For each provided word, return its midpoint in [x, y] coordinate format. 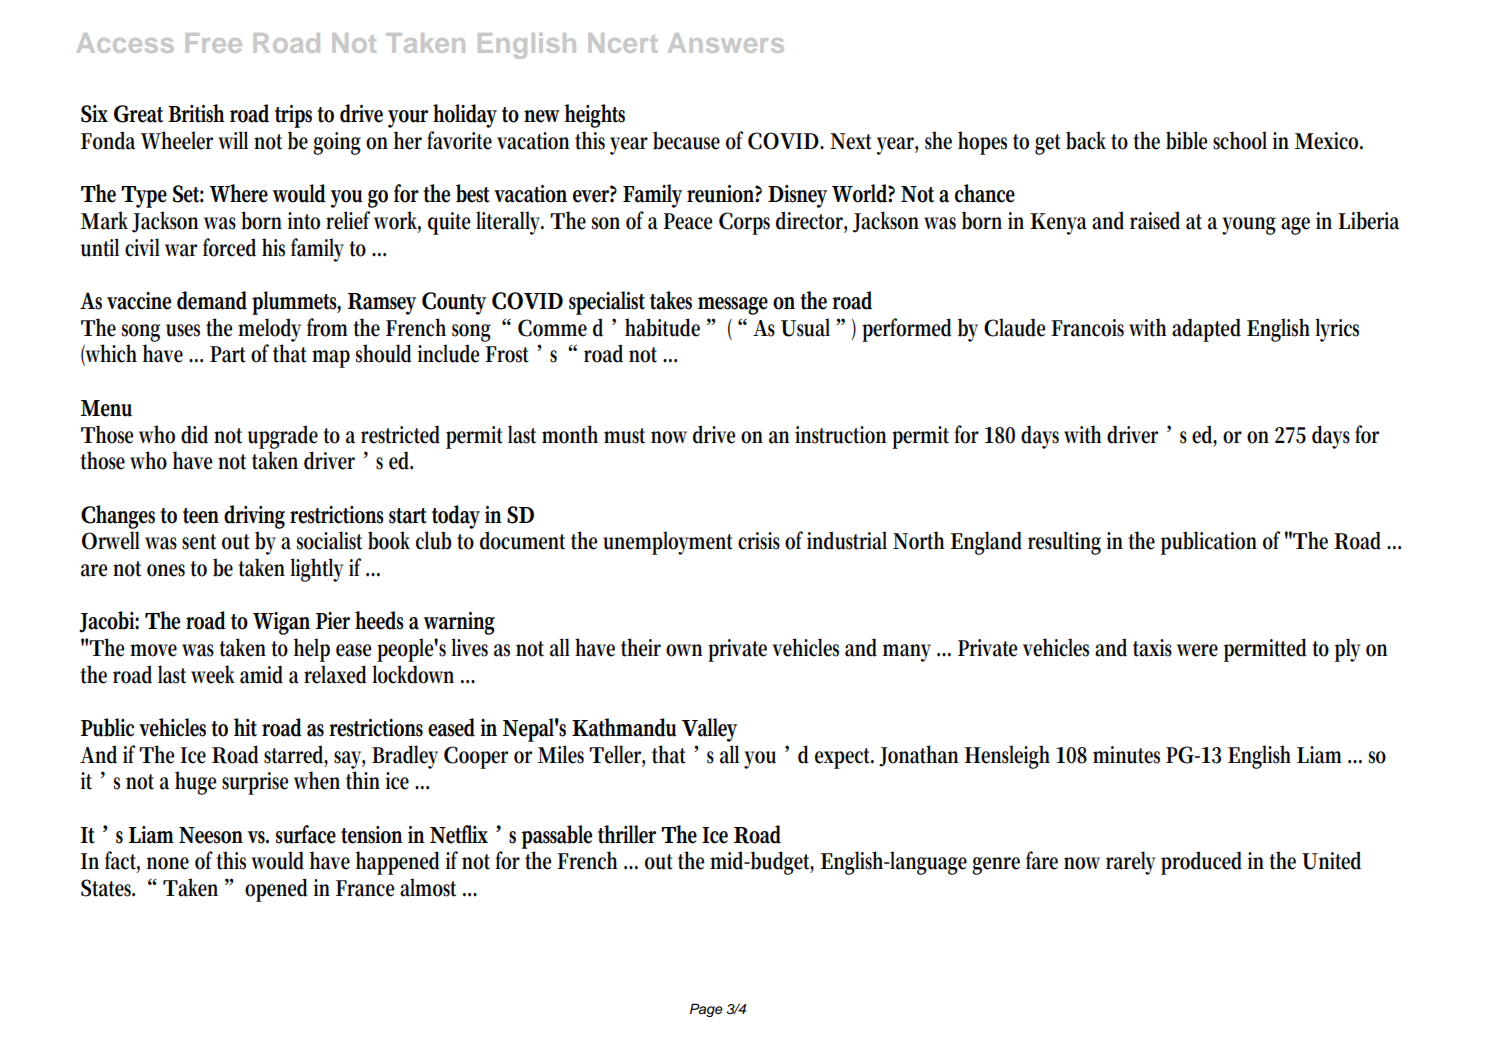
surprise [255, 783]
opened [276, 890]
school [1240, 140]
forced [229, 247]
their [641, 647]
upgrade [283, 437]
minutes [1126, 755]
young [1249, 226]
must [624, 436]
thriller [627, 834]
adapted [1206, 330]
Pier [333, 621]
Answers [726, 43]
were [1197, 650]
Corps [744, 223]
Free [214, 43]
